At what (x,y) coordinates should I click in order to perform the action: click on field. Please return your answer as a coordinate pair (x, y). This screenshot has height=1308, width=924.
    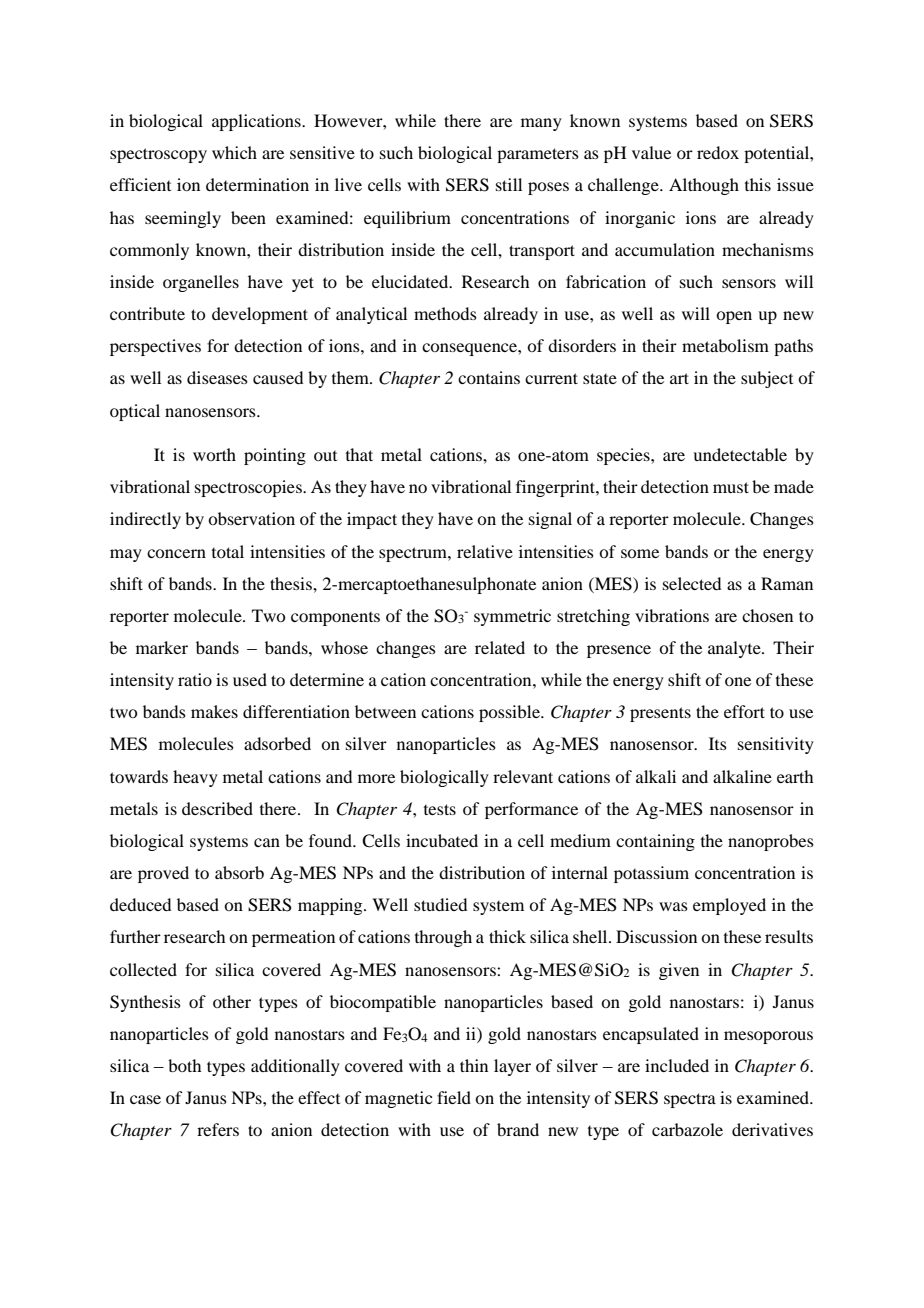
    Looking at the image, I should click on (454, 1097).
